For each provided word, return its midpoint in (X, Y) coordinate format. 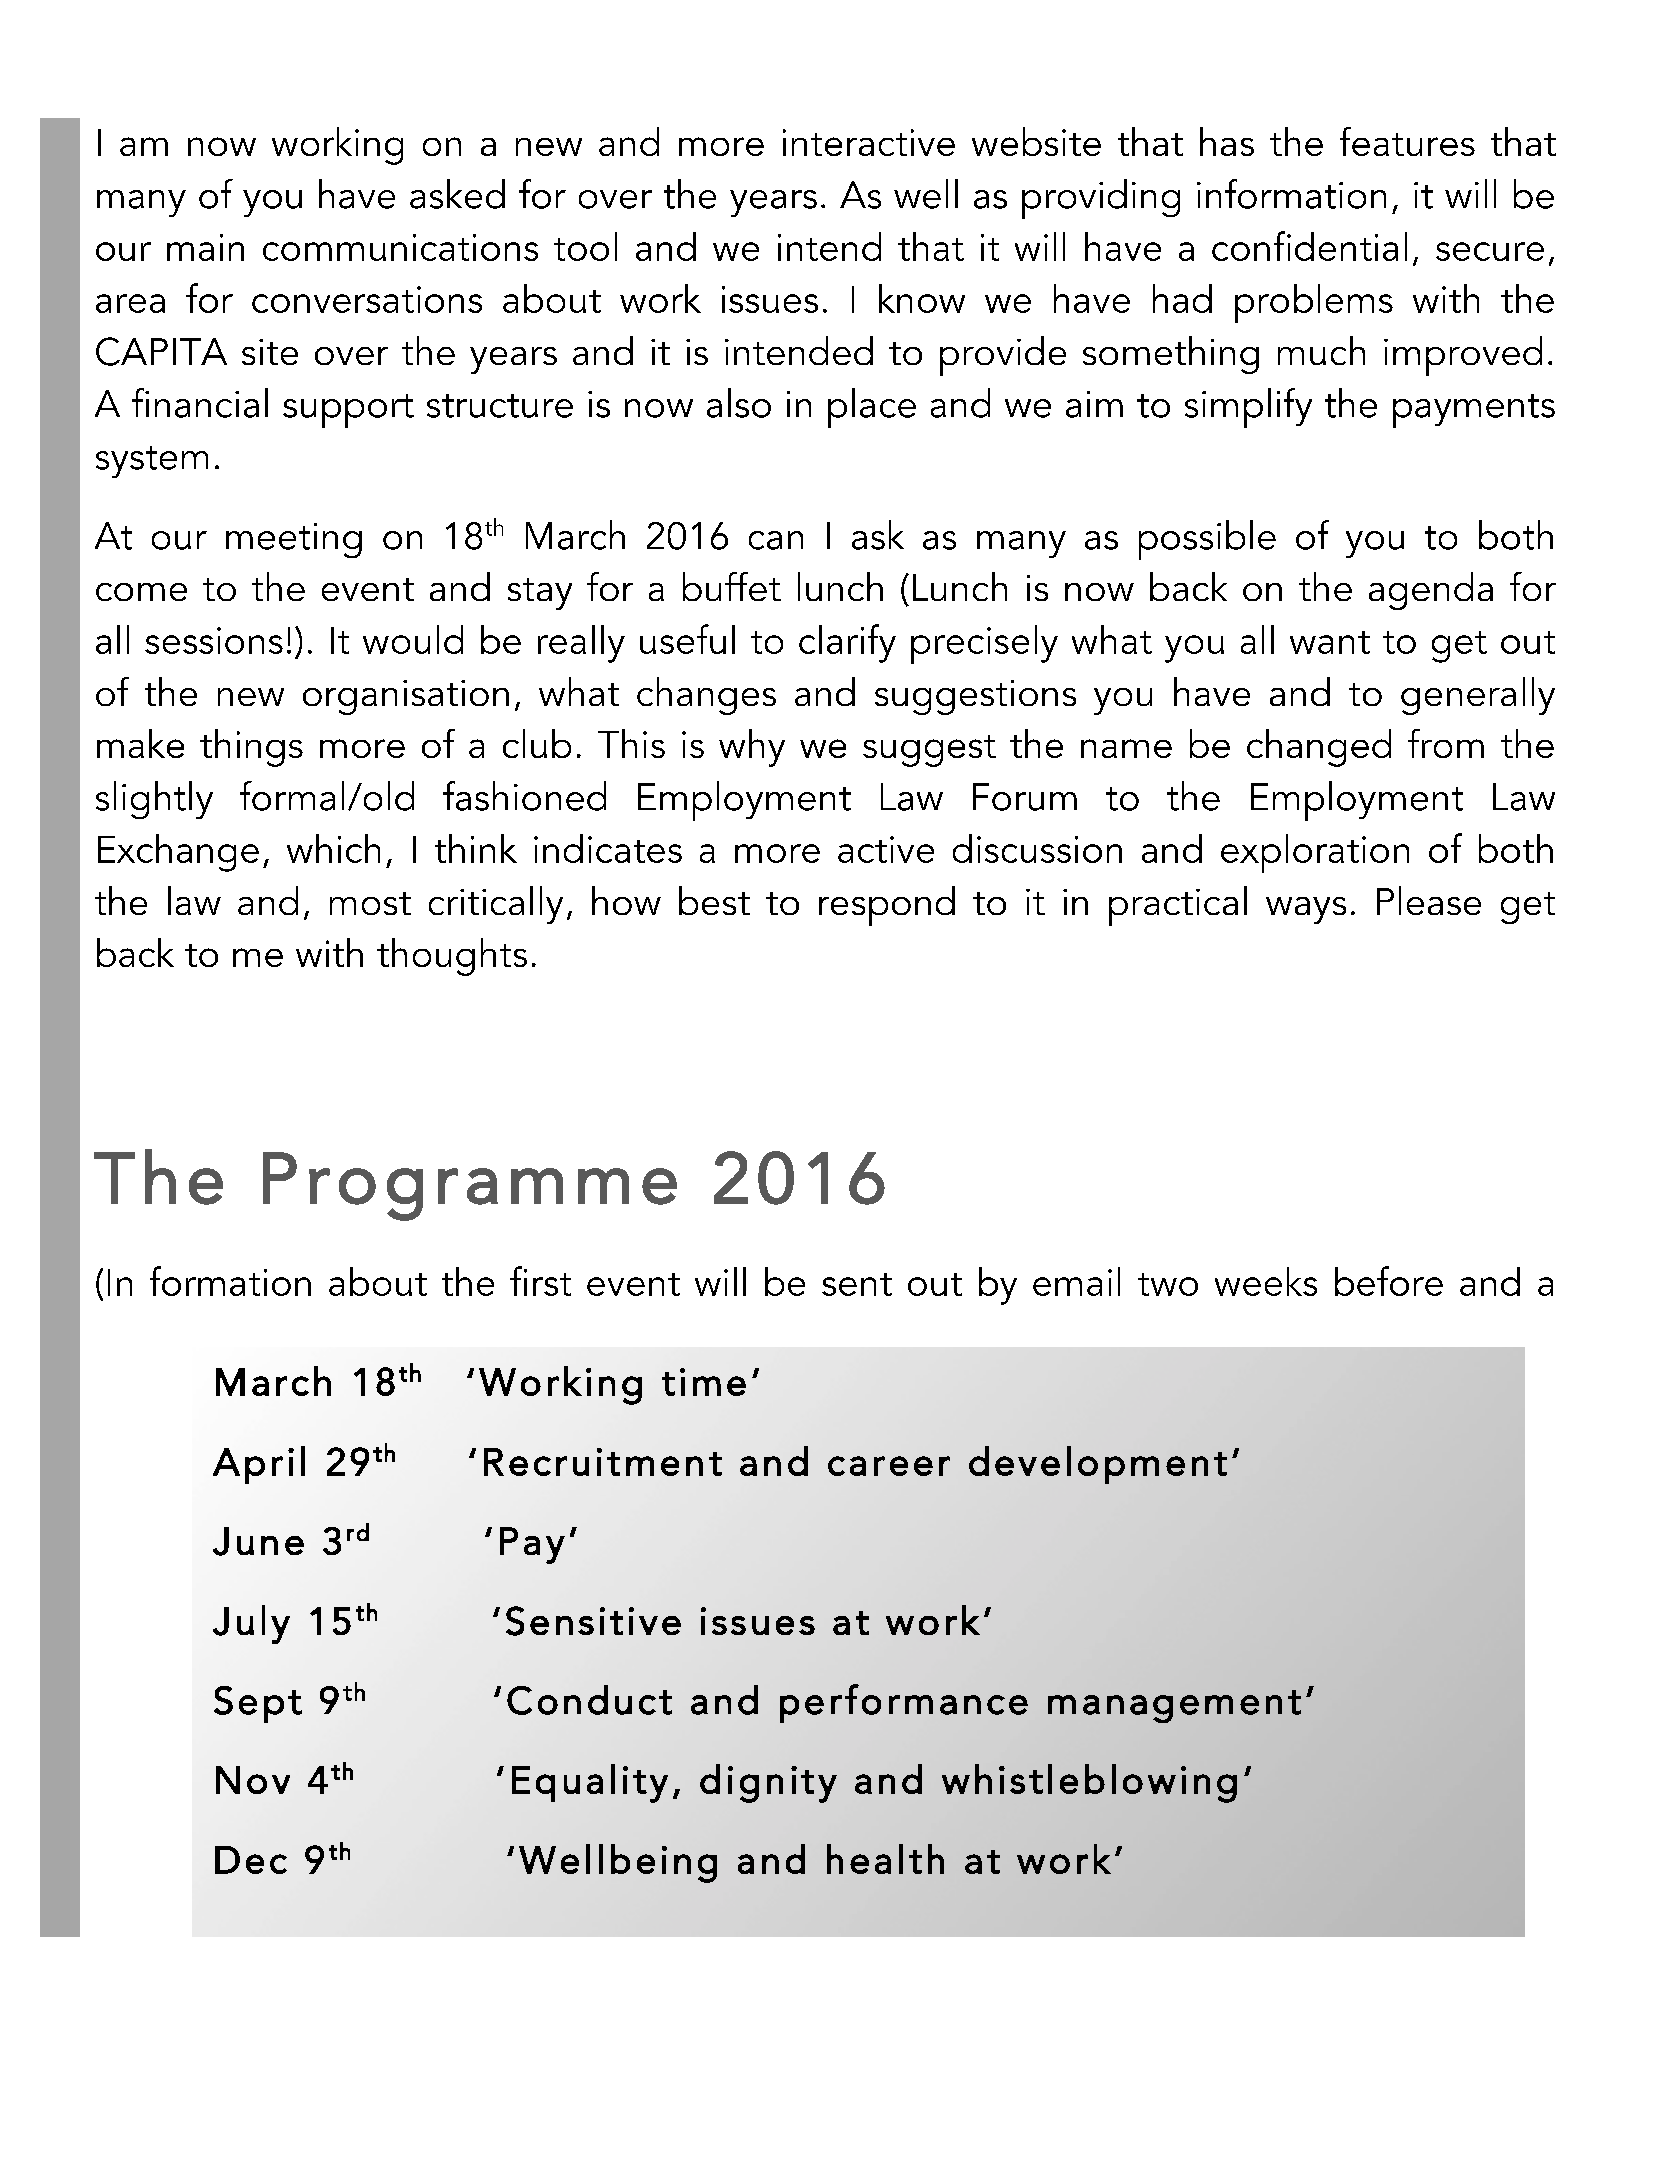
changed (1319, 748)
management (1174, 1706)
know (922, 298)
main (205, 247)
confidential (1309, 246)
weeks (1266, 1281)
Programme (470, 1186)
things (251, 748)
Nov (253, 1780)
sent (857, 1284)
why (752, 748)
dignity (768, 1783)
